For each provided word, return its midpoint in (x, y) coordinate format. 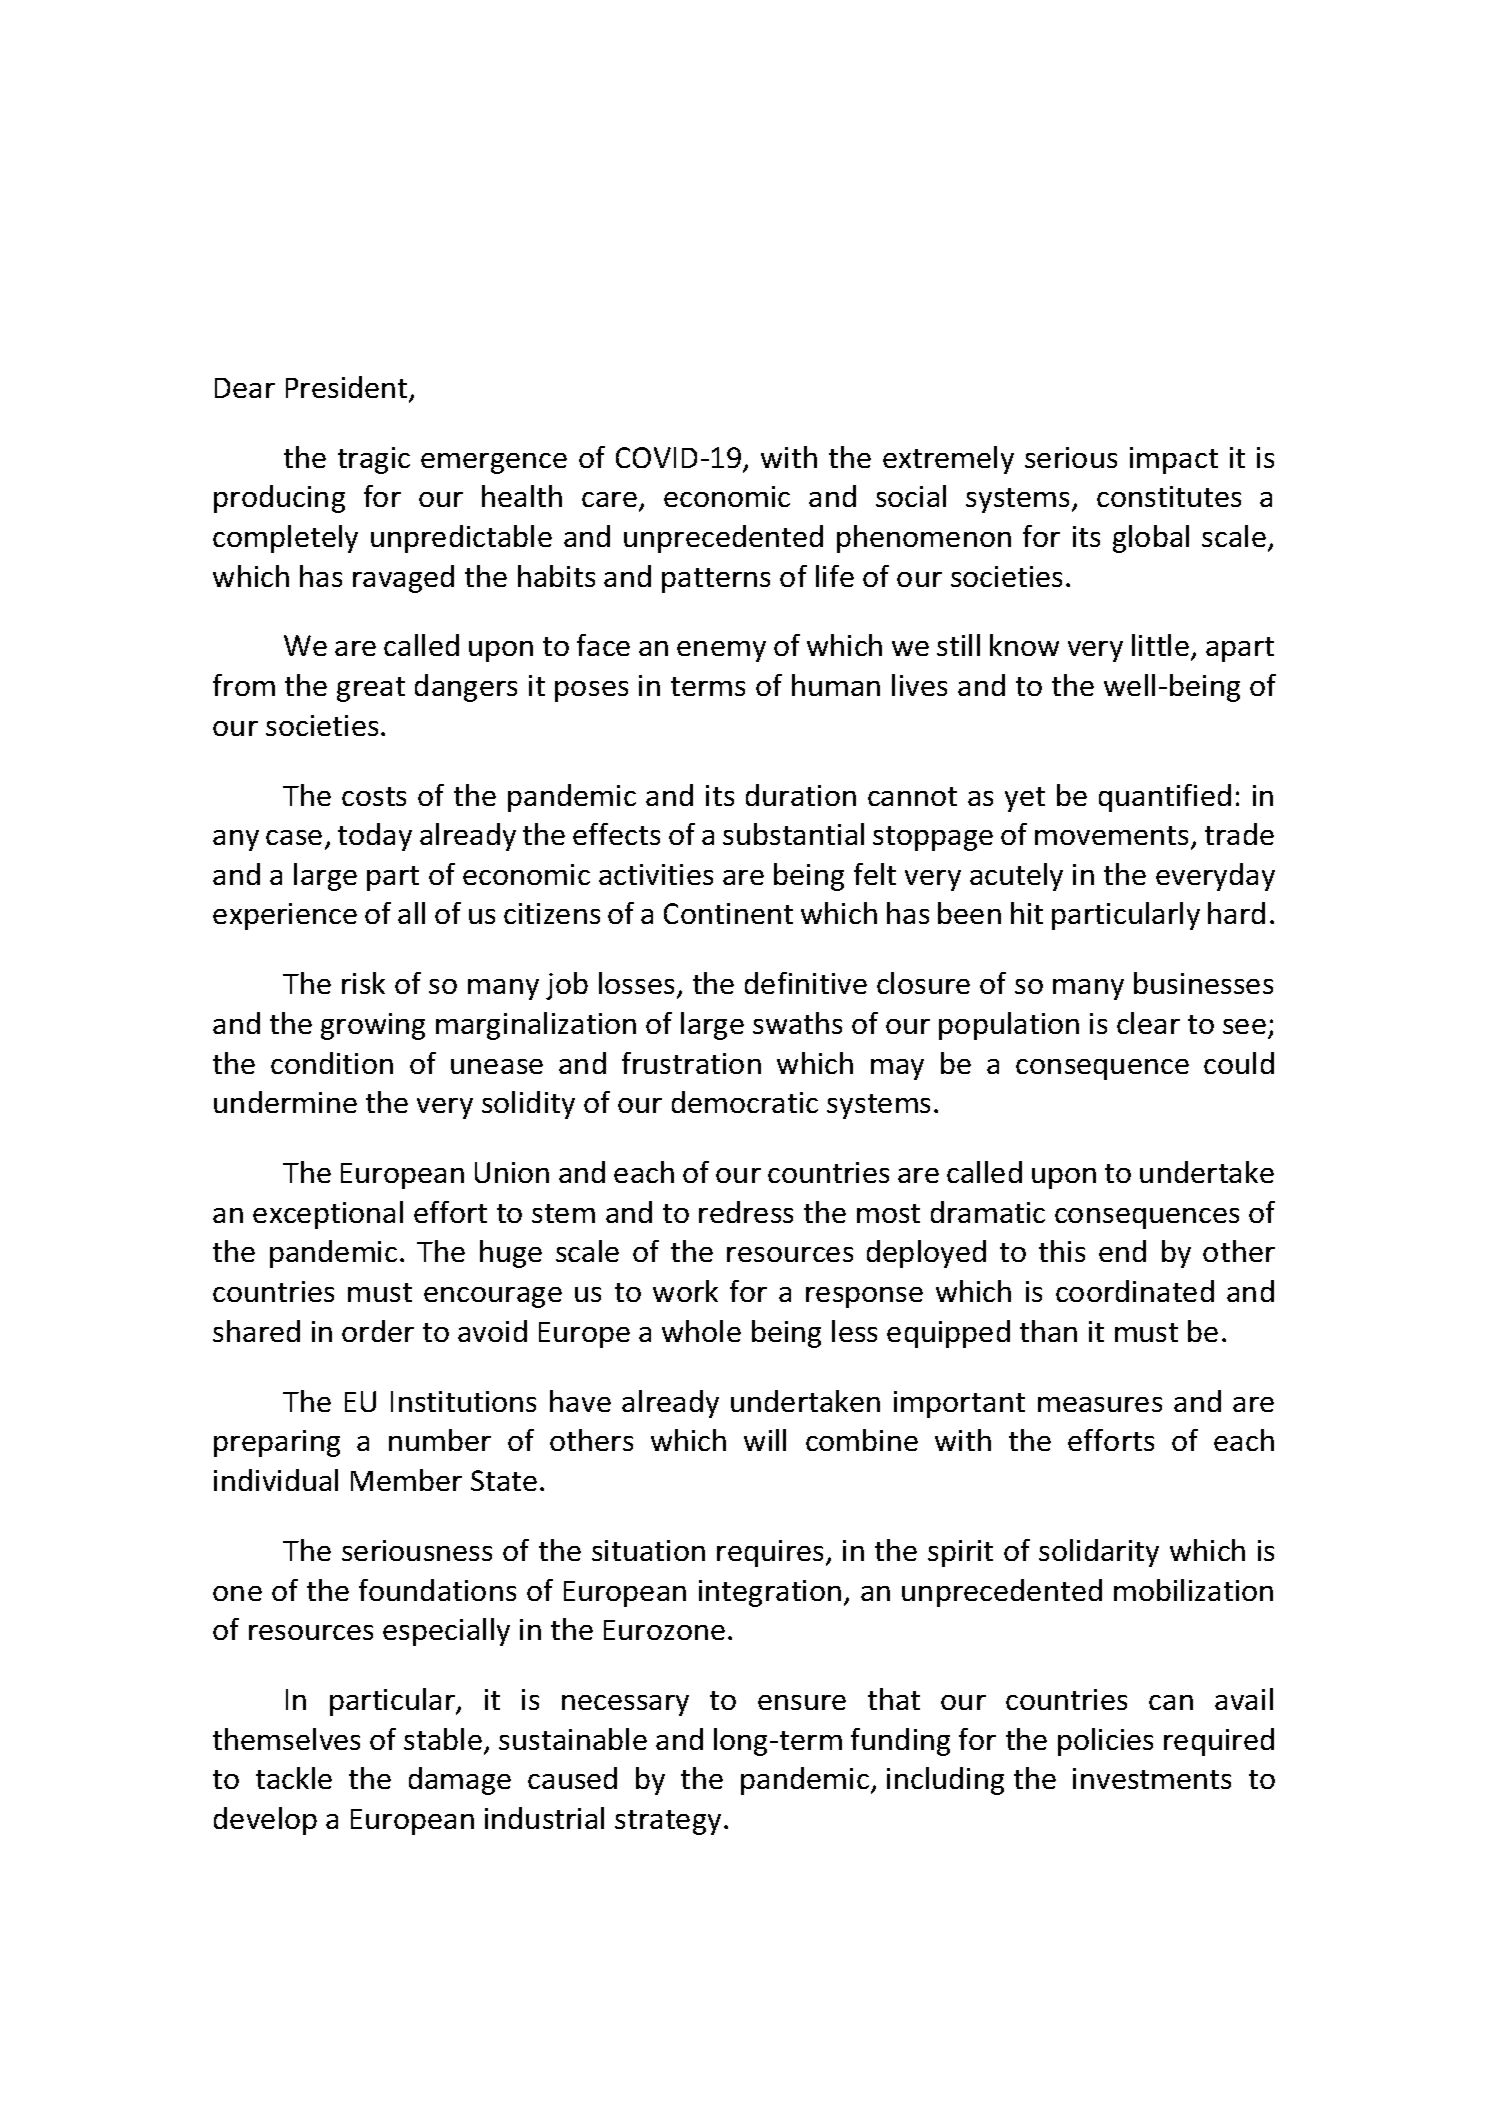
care (609, 499)
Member (406, 1480)
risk (363, 983)
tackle (294, 1778)
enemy (721, 651)
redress (746, 1212)
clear (1148, 1023)
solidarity (1099, 1553)
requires (770, 1553)
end (1122, 1251)
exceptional (328, 1215)
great (371, 689)
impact (1174, 460)
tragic (374, 460)
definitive (806, 983)
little (1162, 647)
